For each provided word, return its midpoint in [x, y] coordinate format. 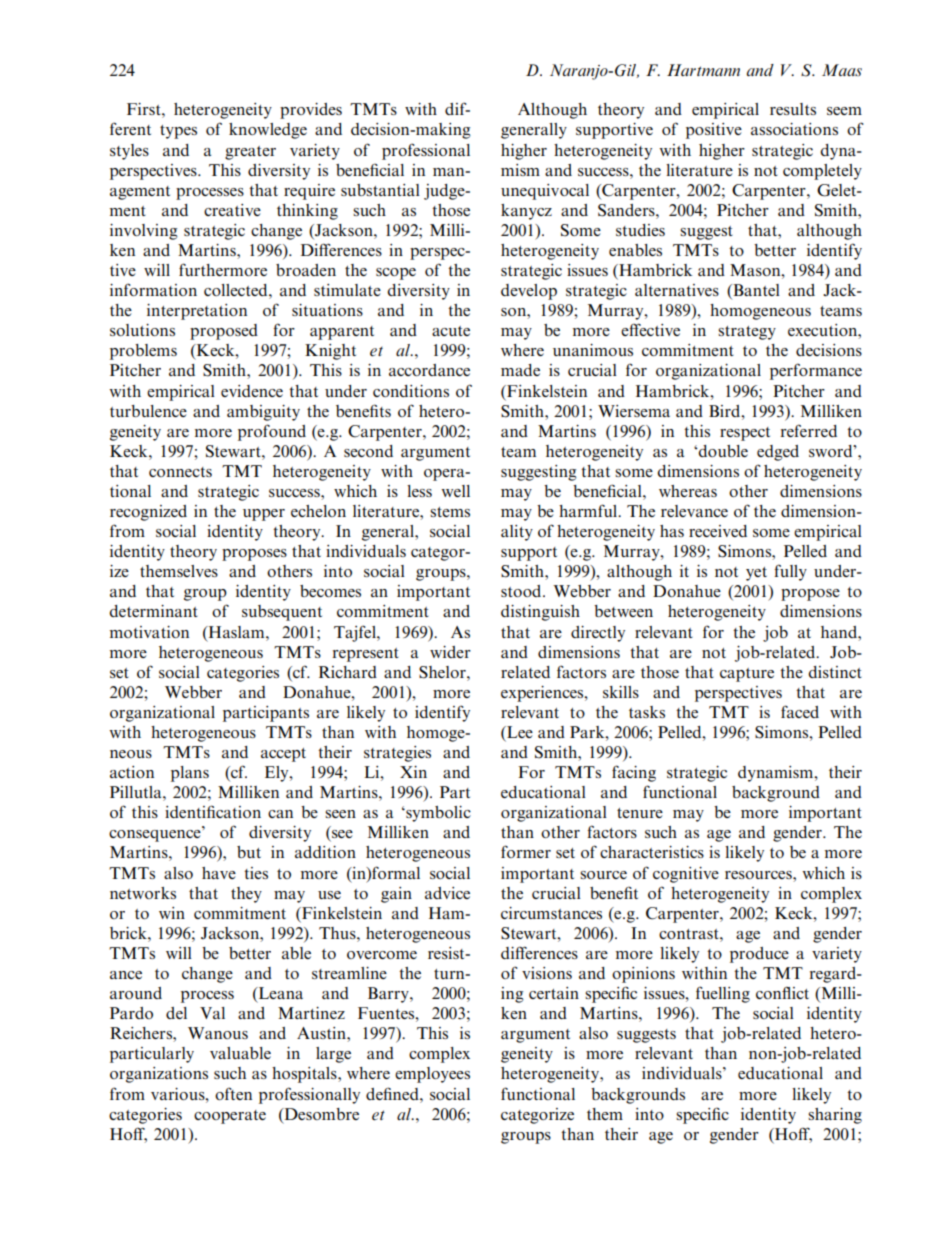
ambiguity [263, 413]
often [233, 1093]
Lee [519, 733]
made [520, 370]
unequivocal [545, 192]
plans [190, 774]
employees [432, 1075]
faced [800, 711]
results [793, 109]
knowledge [268, 131]
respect [745, 434]
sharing [835, 1116]
